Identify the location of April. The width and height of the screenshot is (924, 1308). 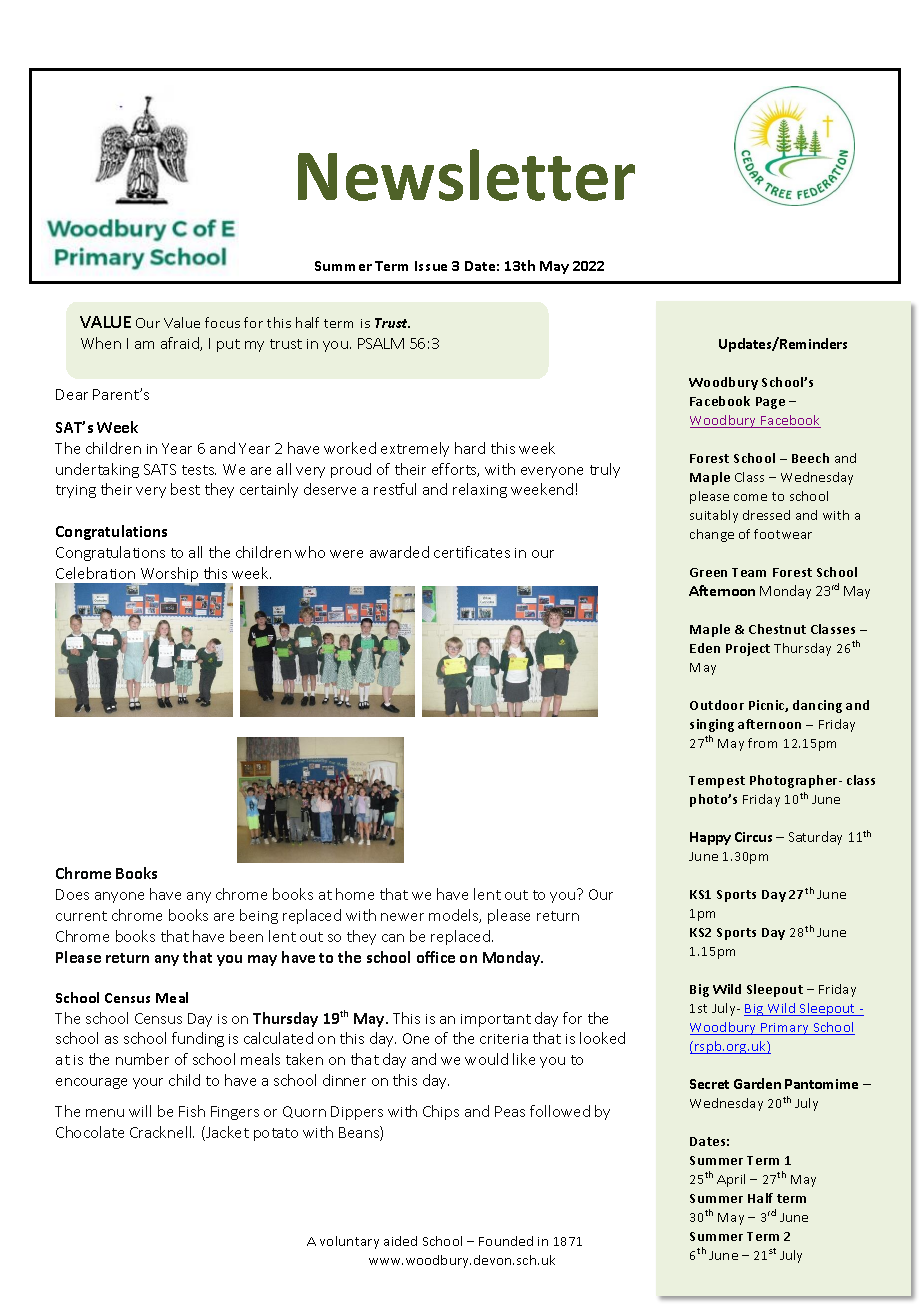
(731, 1180).
